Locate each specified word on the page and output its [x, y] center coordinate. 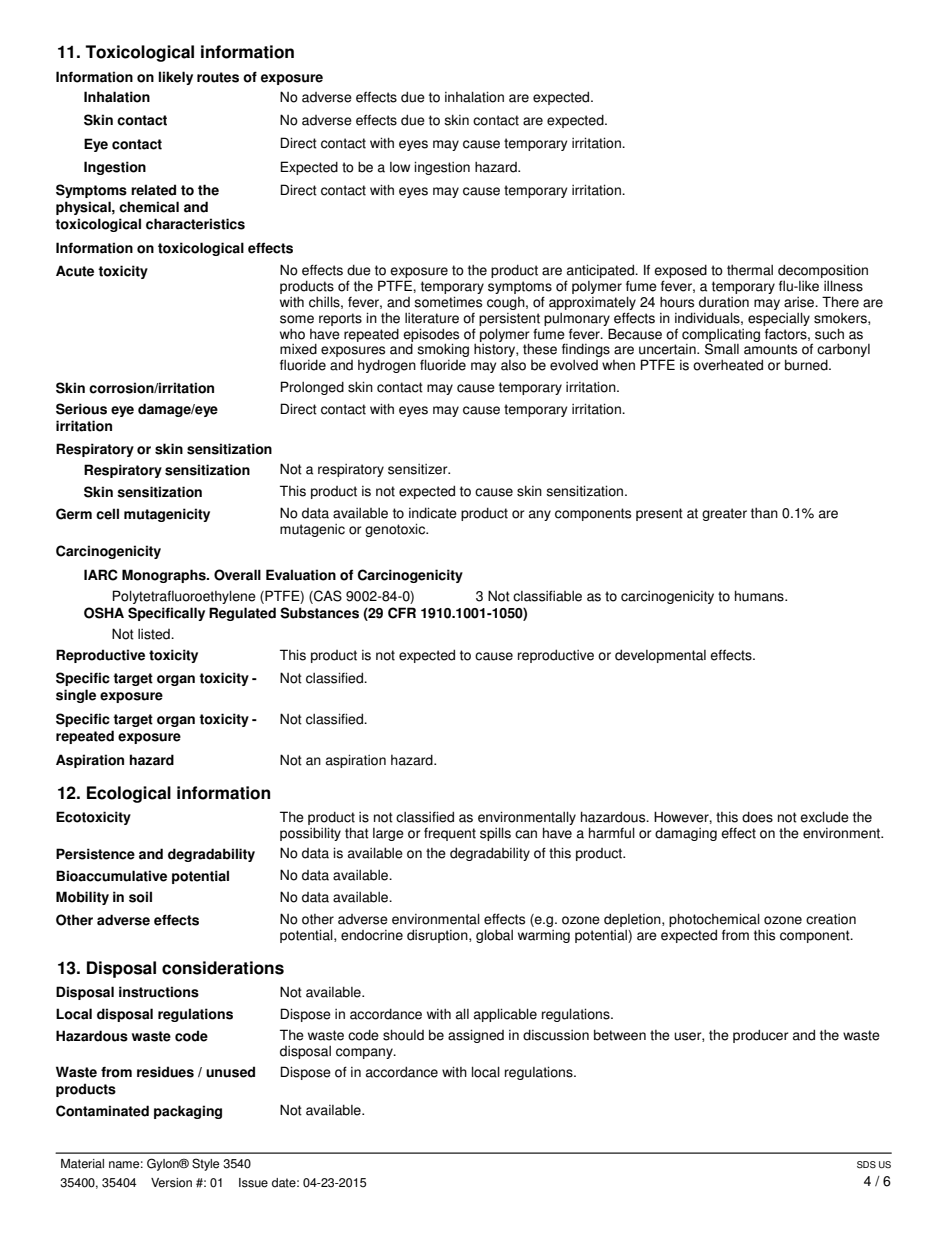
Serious [81, 409]
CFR [402, 613]
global [494, 936]
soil [140, 897]
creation [831, 919]
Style [205, 1164]
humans [760, 596]
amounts [770, 349]
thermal [750, 270]
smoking [443, 351]
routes [218, 77]
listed [155, 634]
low [400, 167]
